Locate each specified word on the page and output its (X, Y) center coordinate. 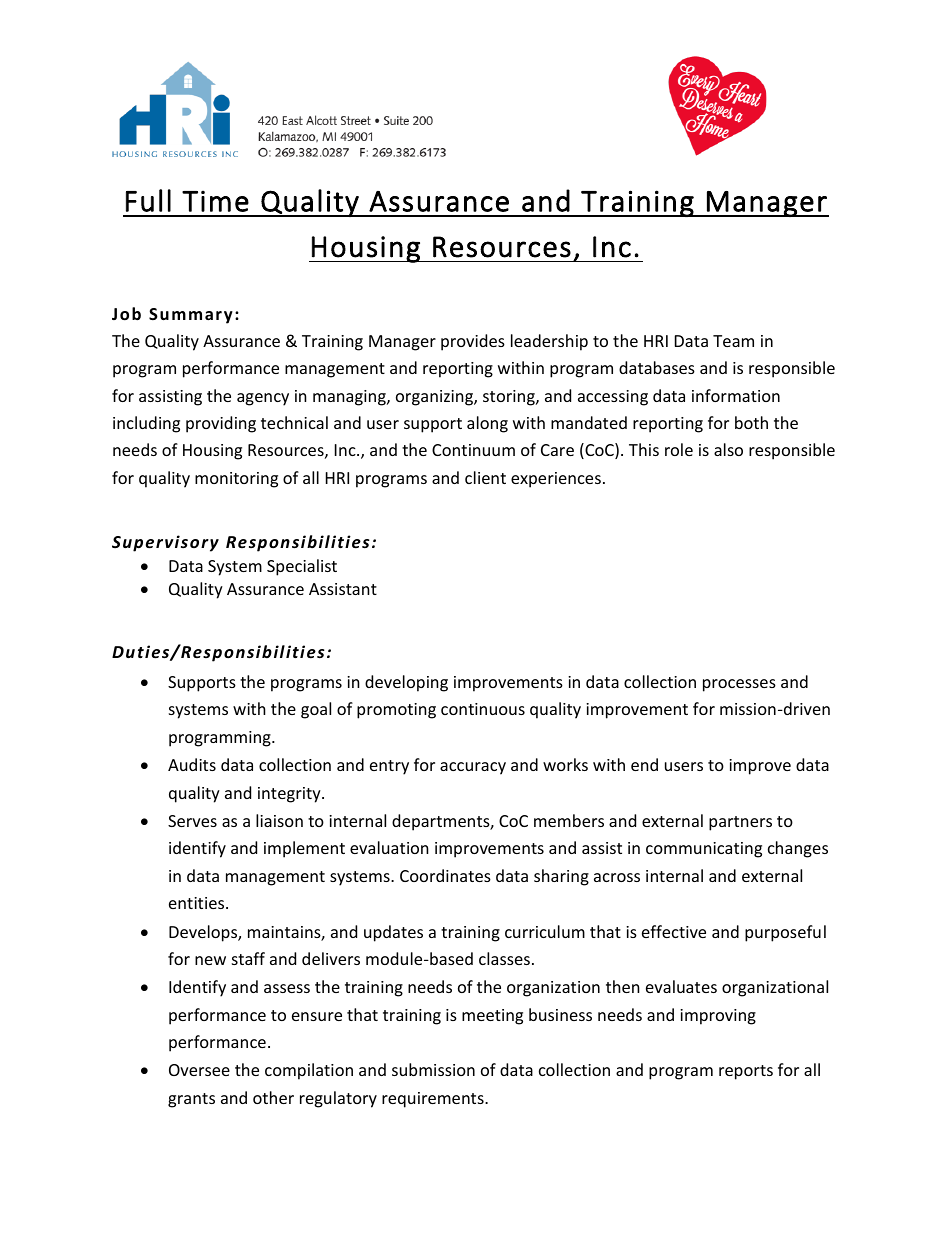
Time (215, 201)
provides (473, 342)
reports (746, 1072)
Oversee (199, 1070)
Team (733, 341)
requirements (434, 1100)
